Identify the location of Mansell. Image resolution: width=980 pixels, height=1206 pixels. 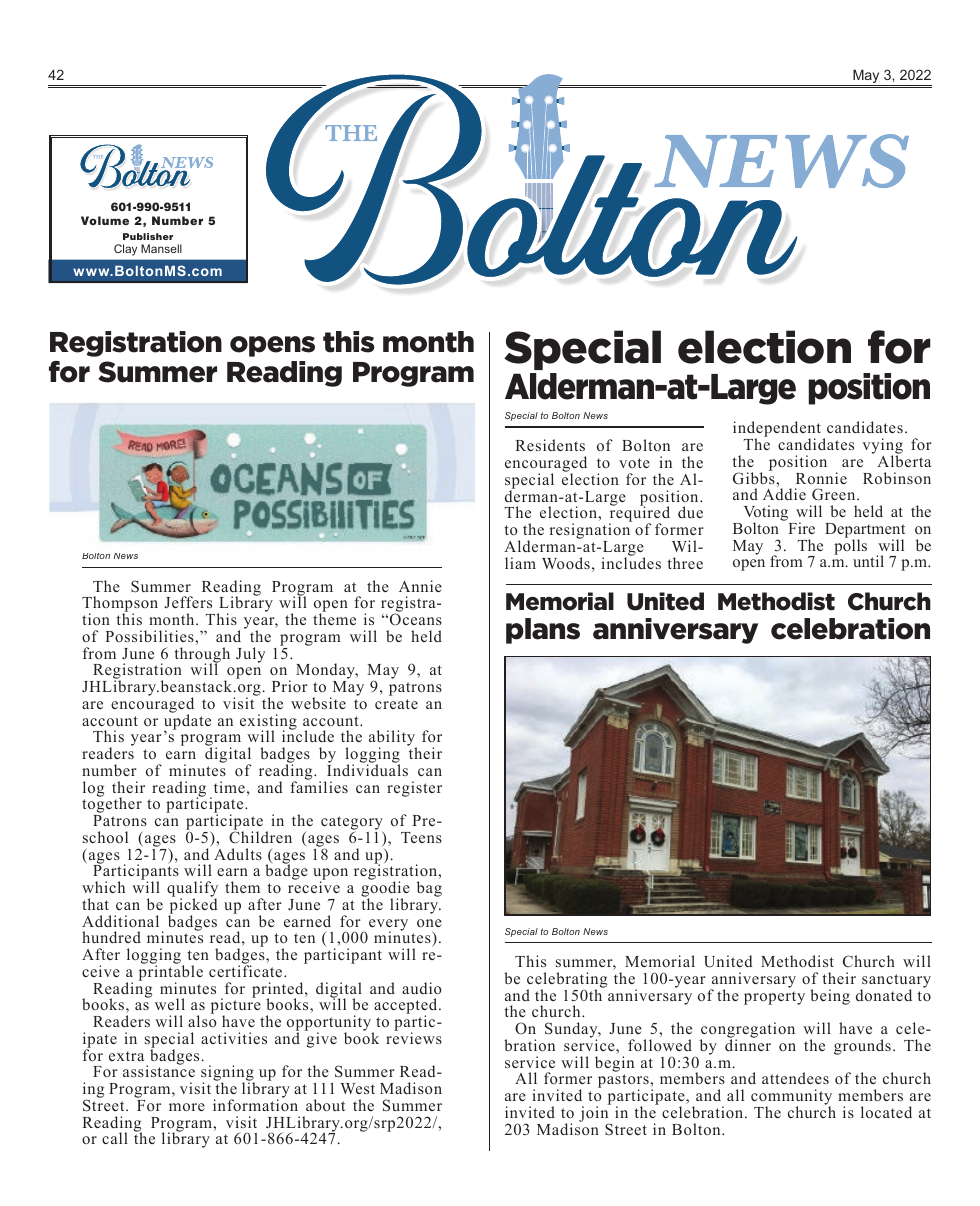
(161, 248).
